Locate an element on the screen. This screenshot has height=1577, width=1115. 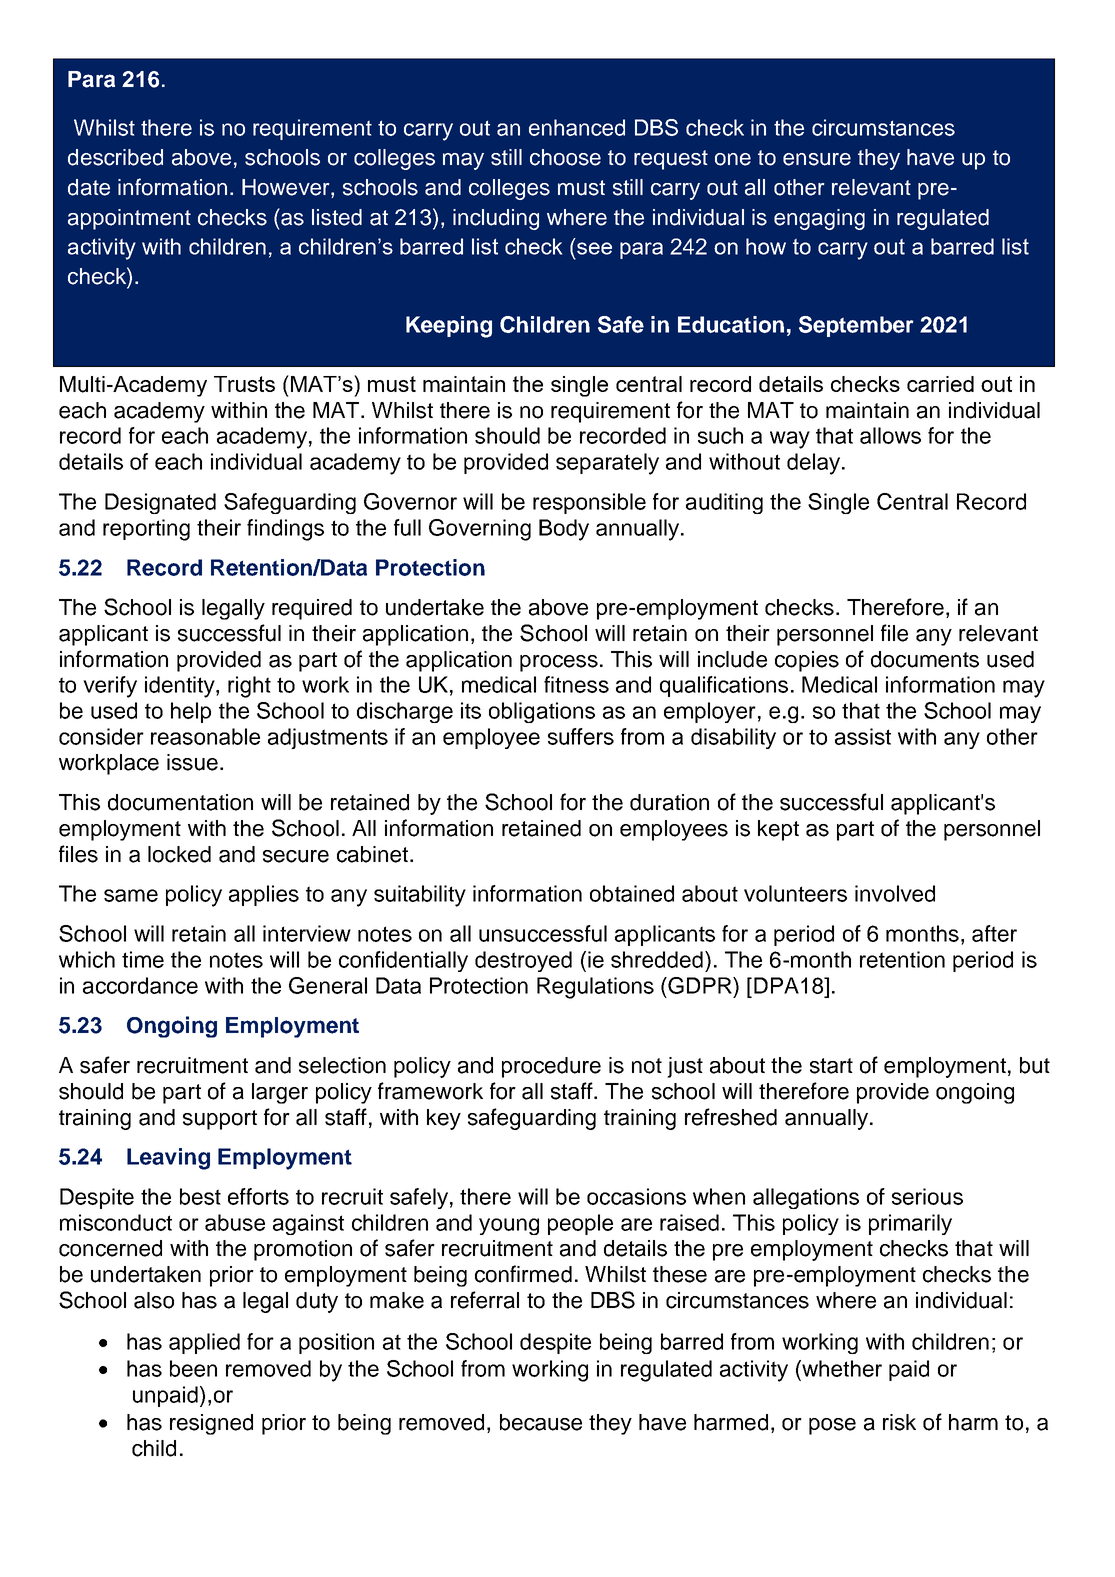
responsible is located at coordinates (589, 503).
